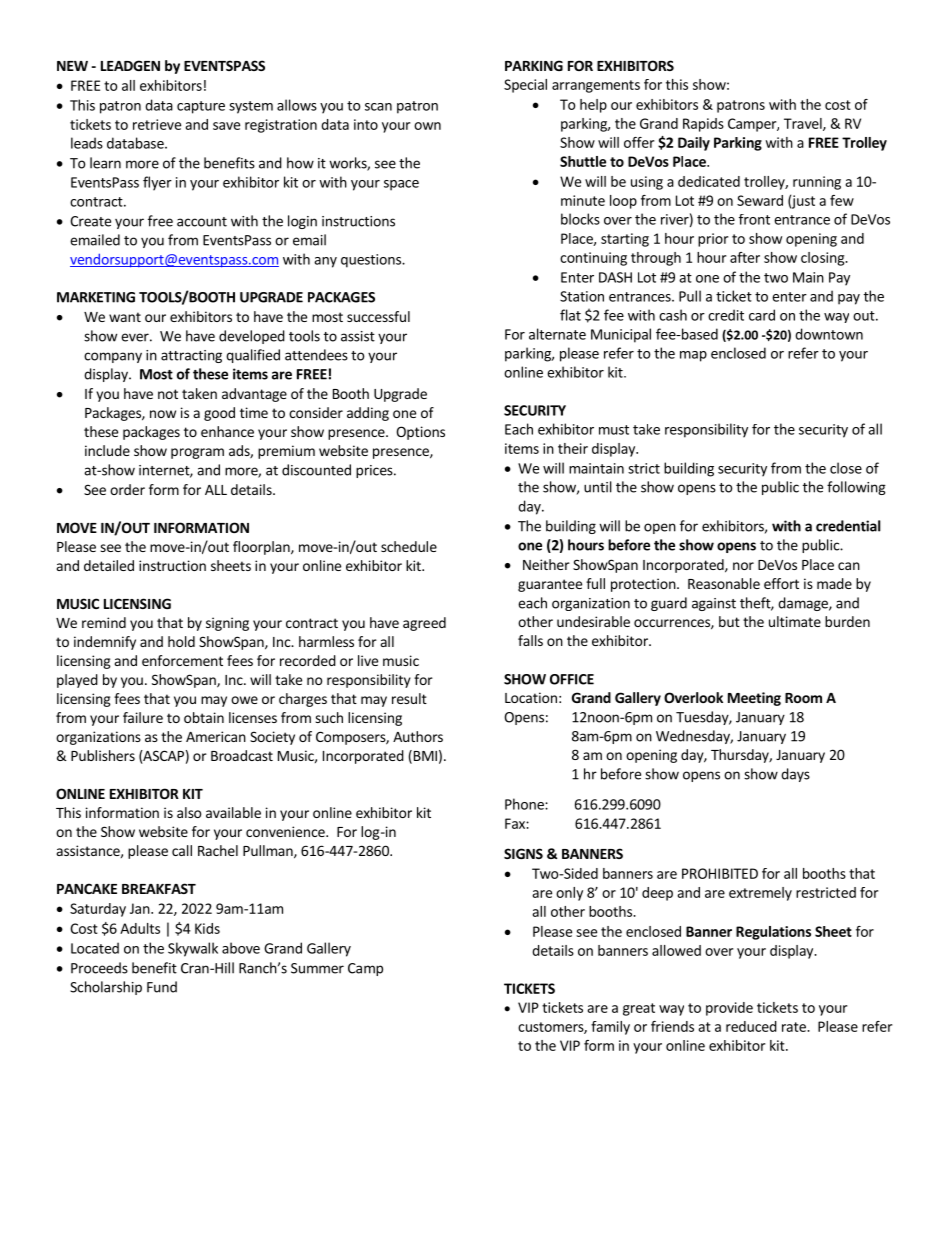 Image resolution: width=952 pixels, height=1233 pixels. Describe the element at coordinates (804, 124) in the document. I see `Travel` at that location.
